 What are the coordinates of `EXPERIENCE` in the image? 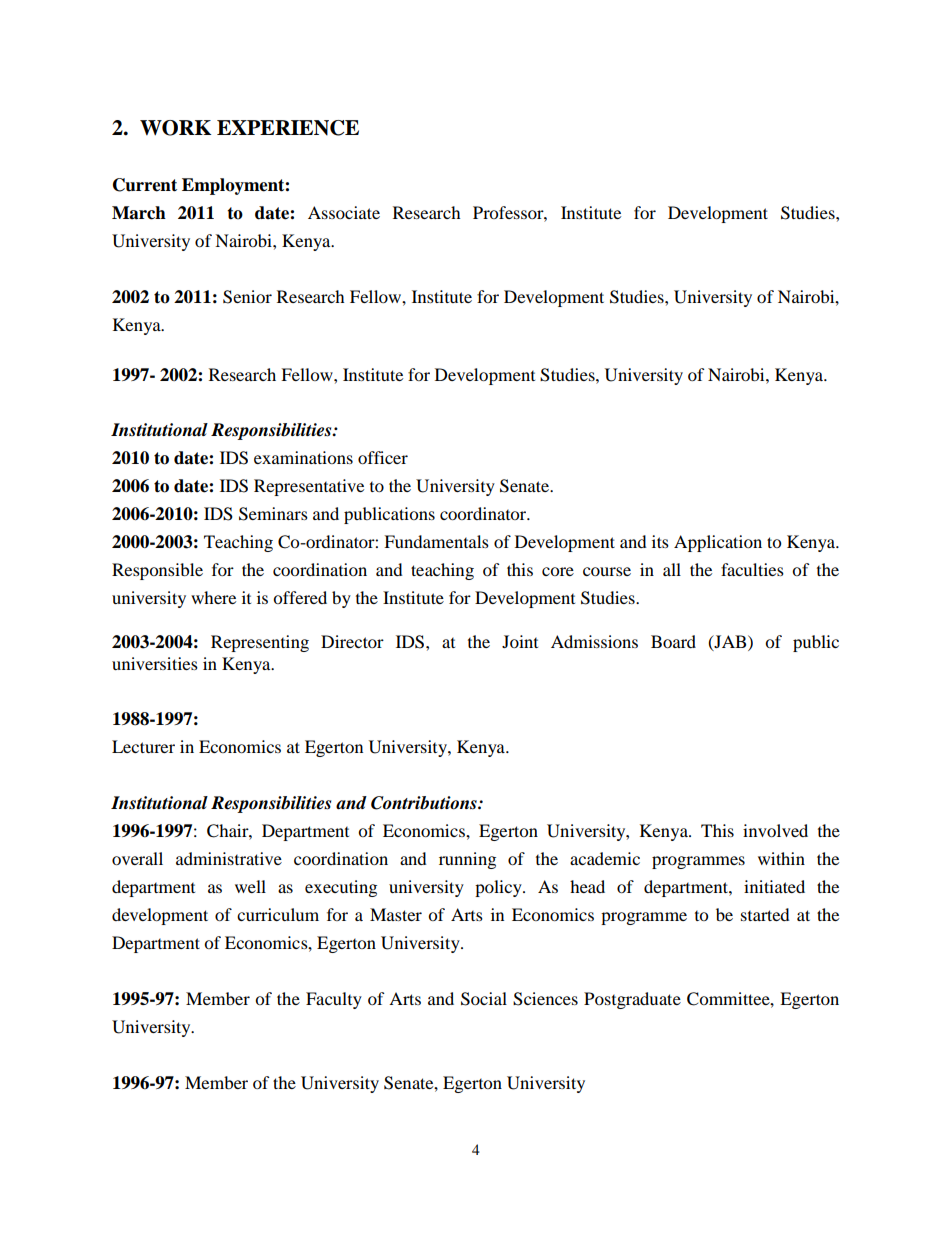 It's located at (288, 128).
